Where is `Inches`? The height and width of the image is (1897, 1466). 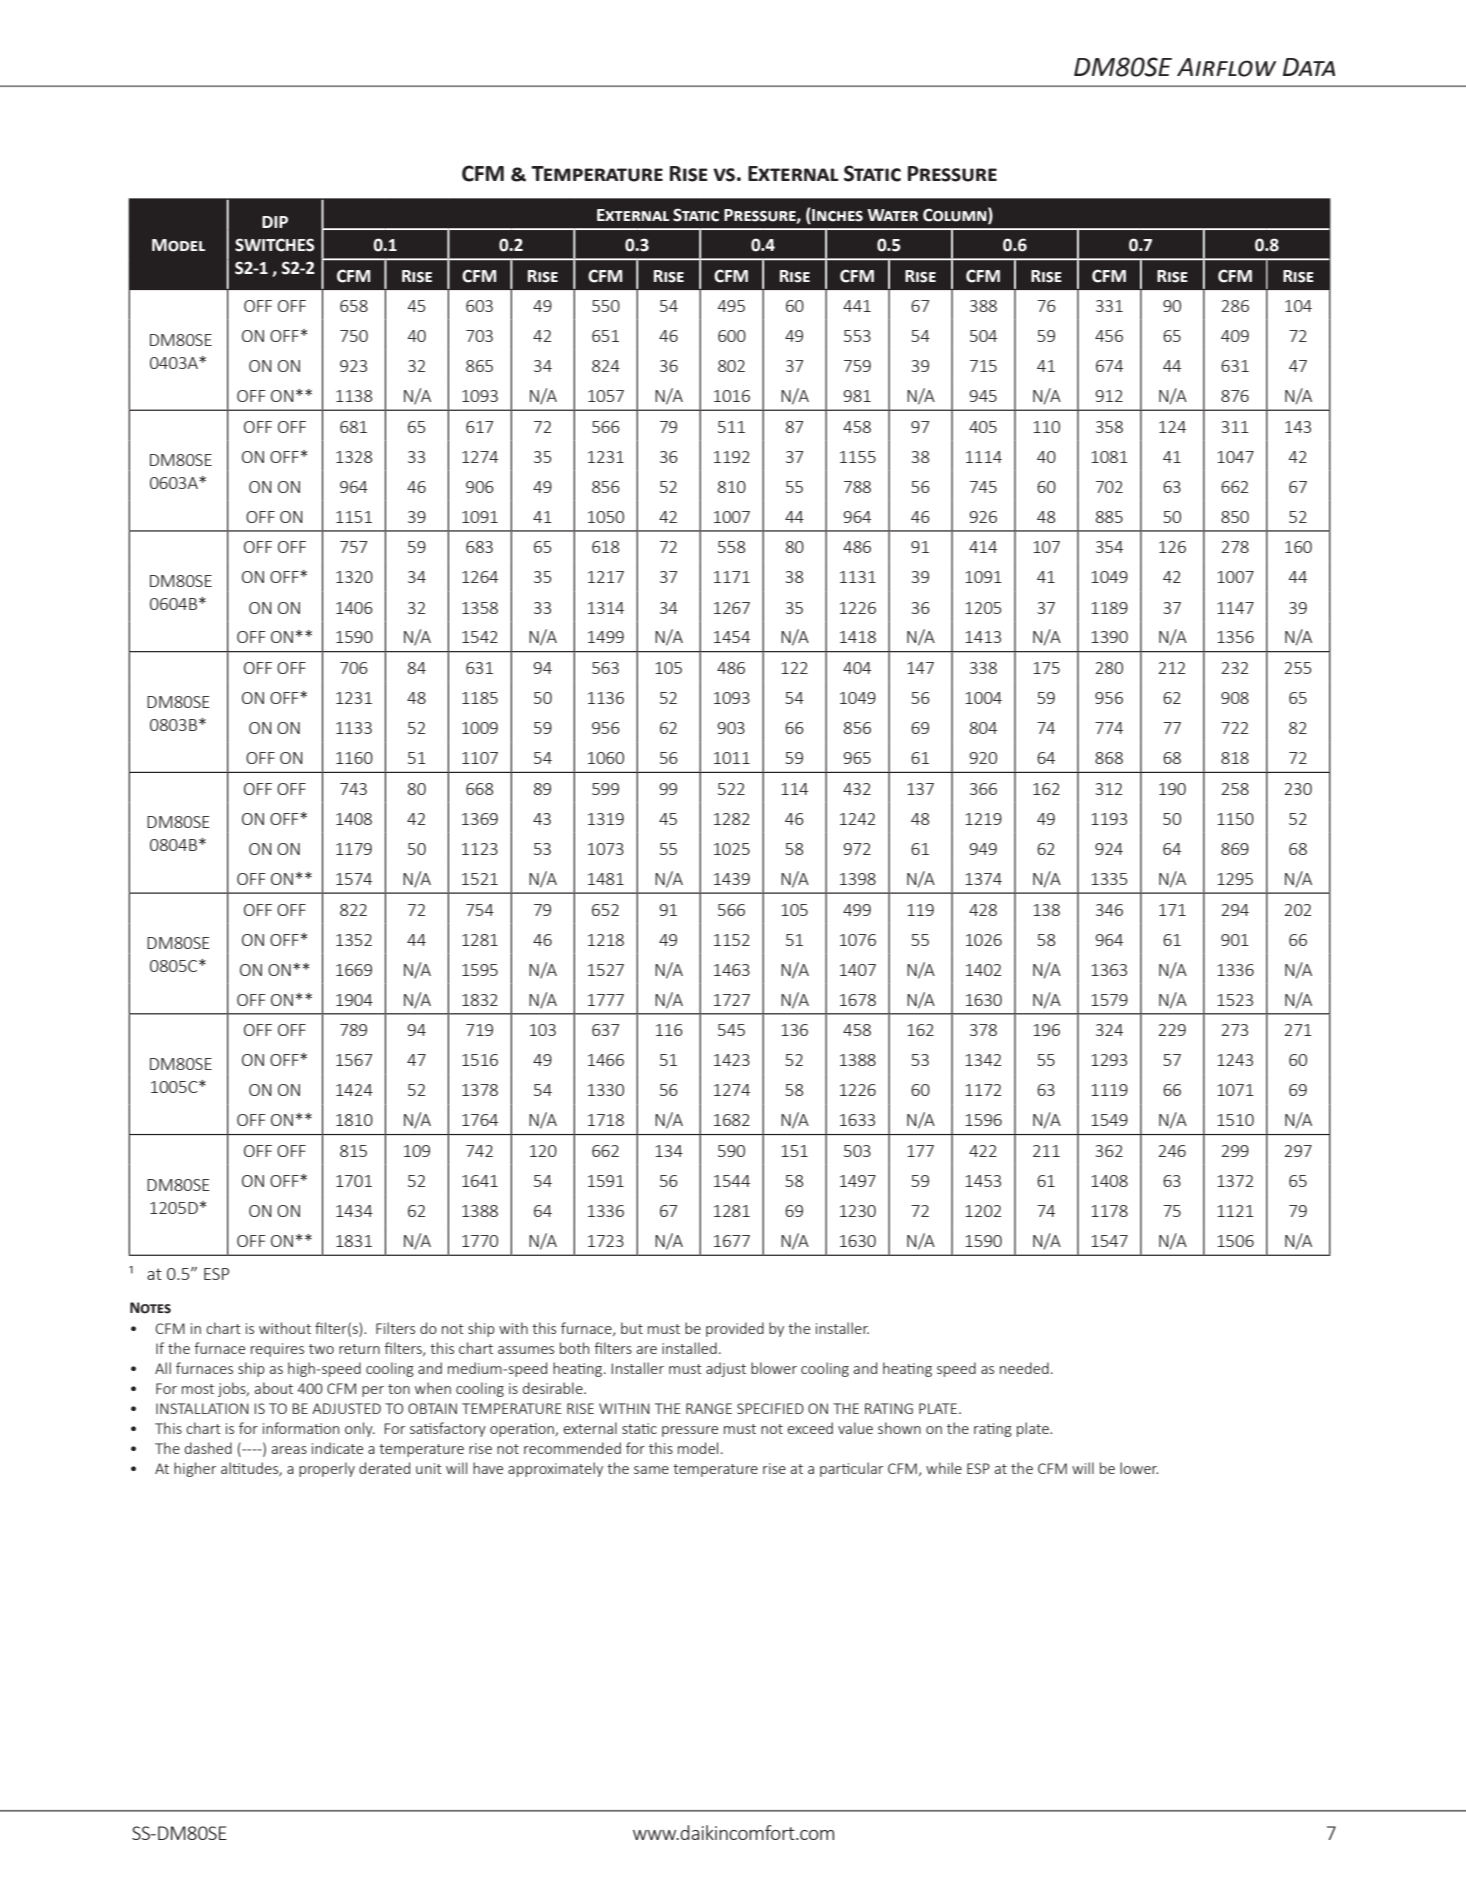 Inches is located at coordinates (836, 216).
